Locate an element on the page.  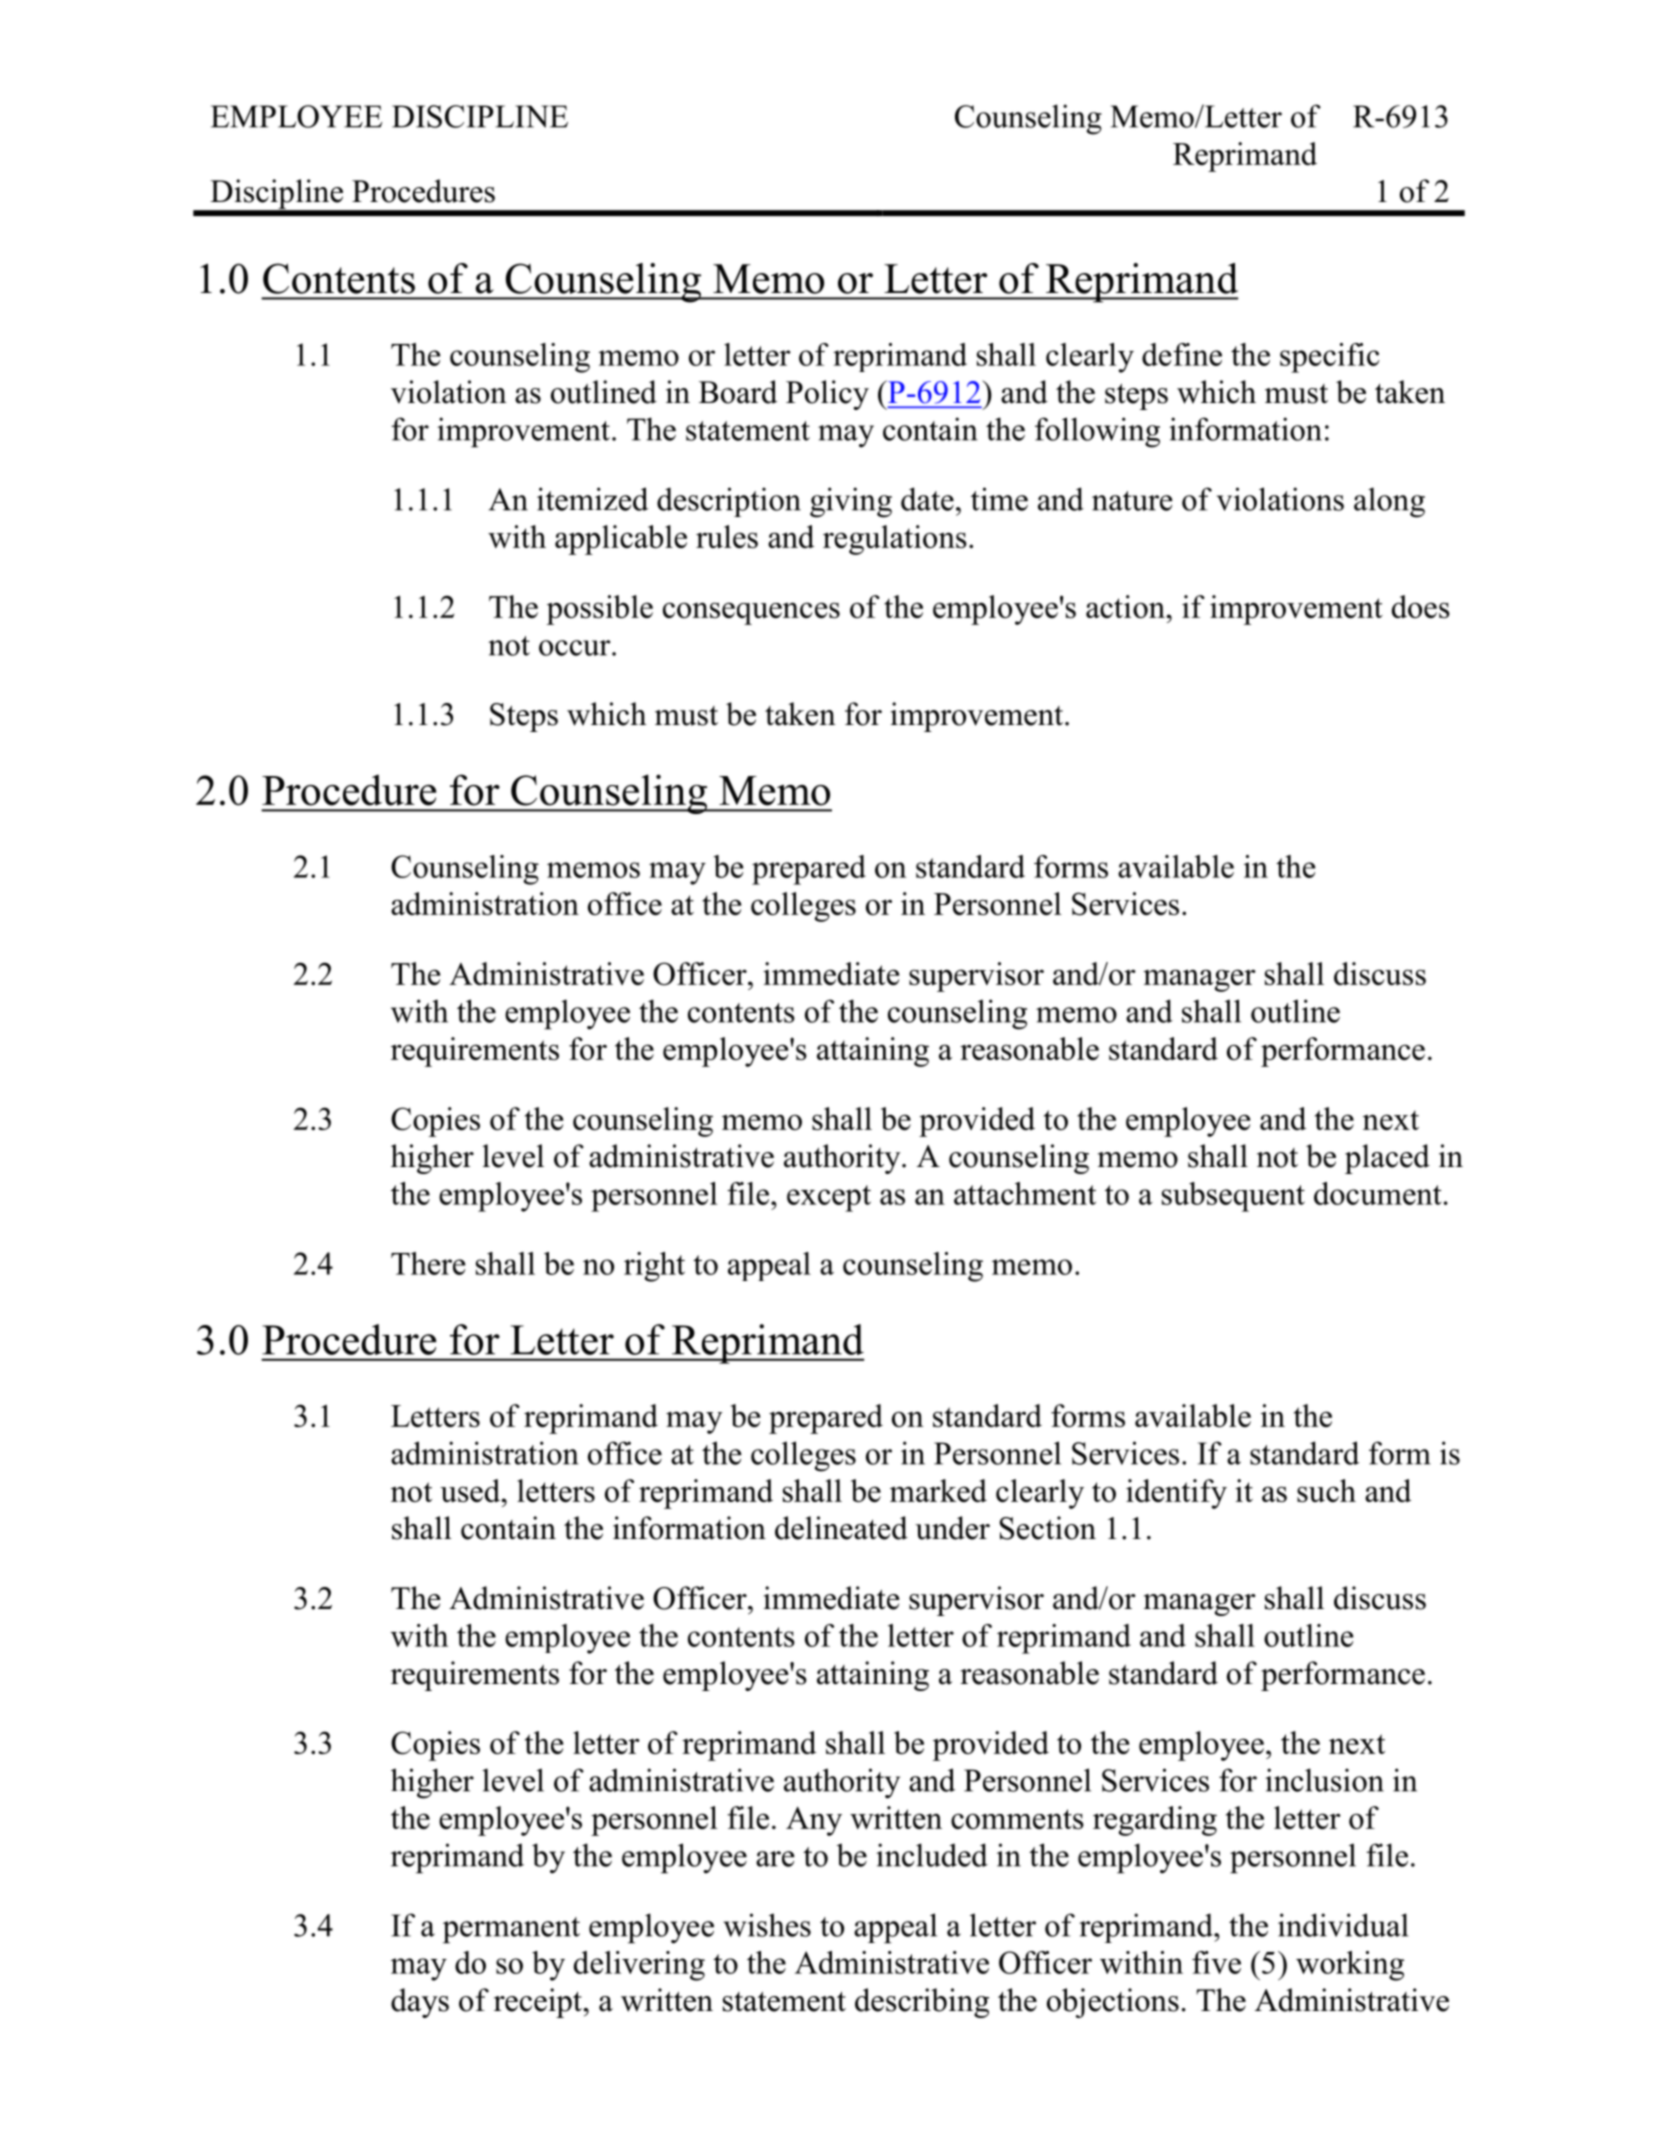
inclusion is located at coordinates (1324, 1780).
